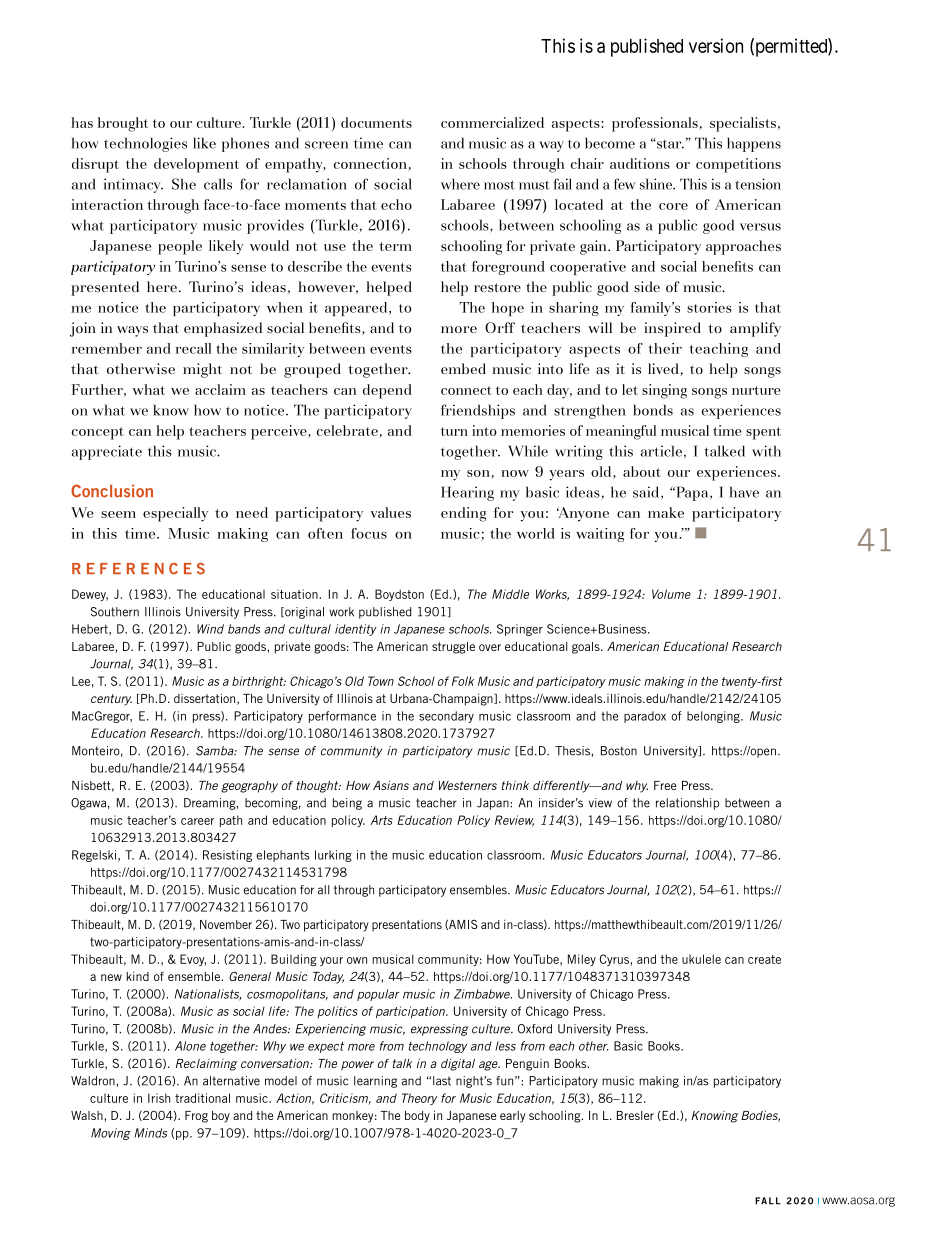 The image size is (952, 1237). I want to click on turn, so click(454, 431).
